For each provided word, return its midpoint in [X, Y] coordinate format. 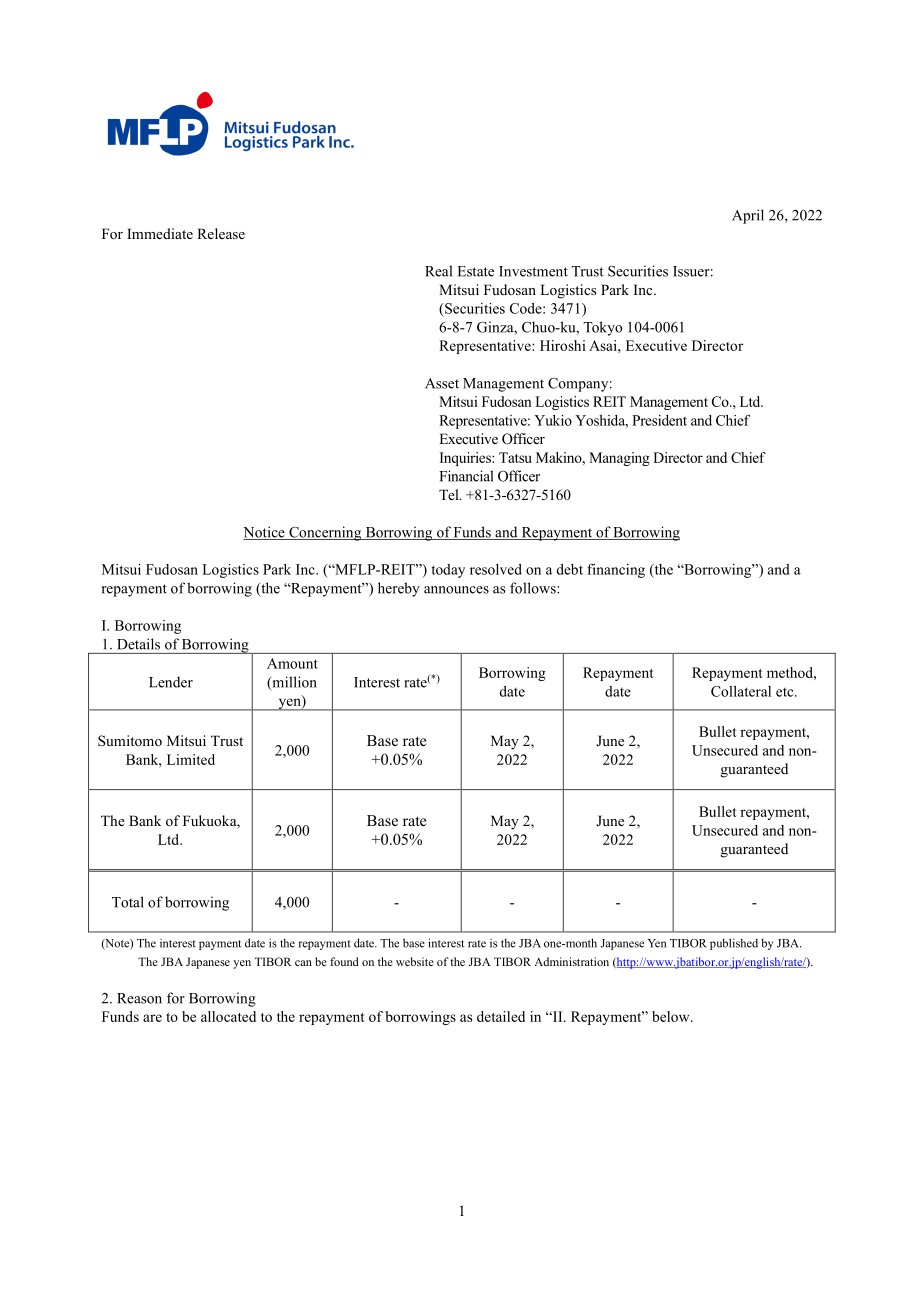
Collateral [741, 691]
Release [221, 233]
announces [456, 590]
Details [138, 644]
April [748, 216]
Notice [265, 533]
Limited [191, 759]
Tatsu [515, 457]
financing [616, 571]
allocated [228, 1016]
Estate [476, 271]
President [659, 420]
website [415, 961]
